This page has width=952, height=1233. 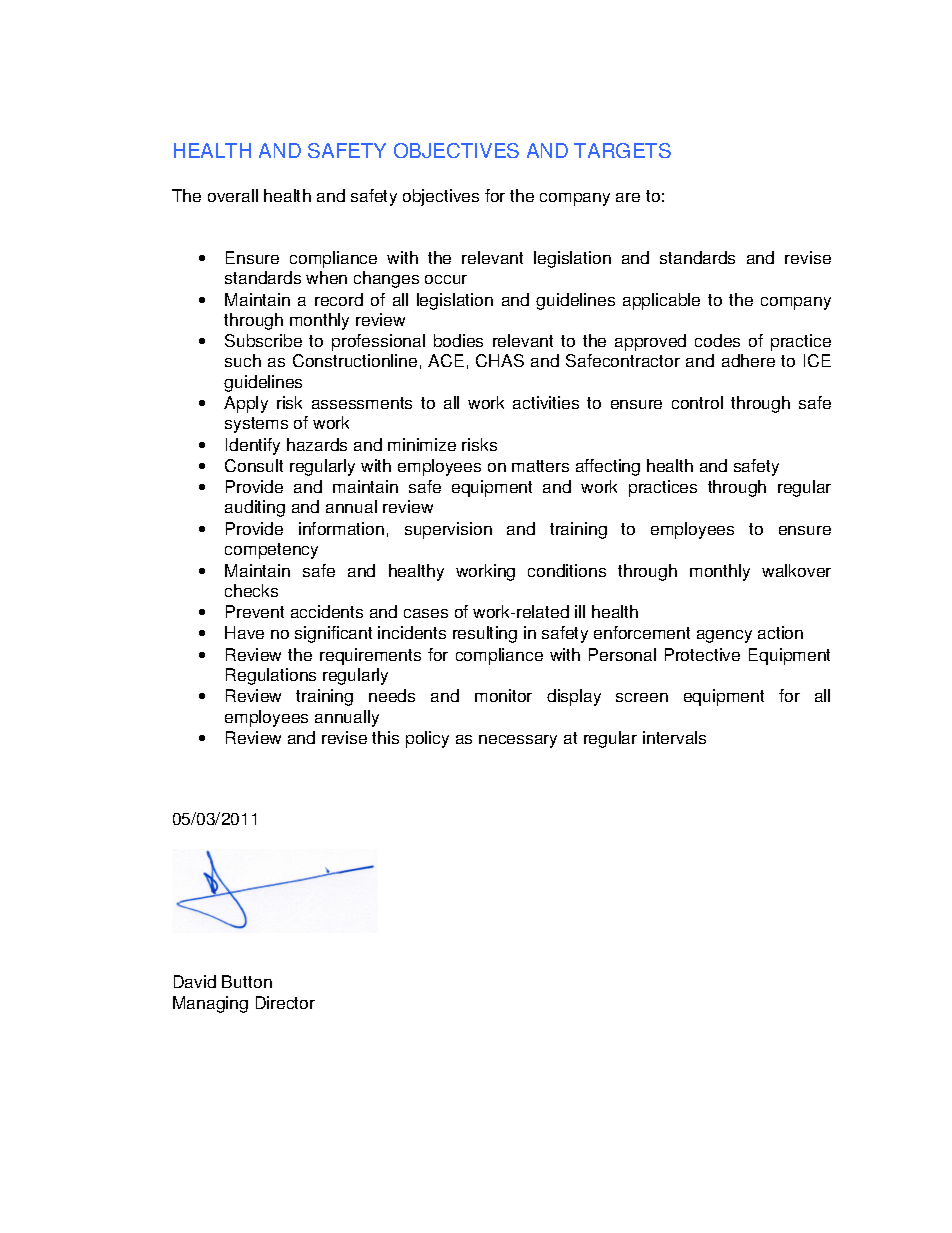 I want to click on are, so click(x=628, y=197).
